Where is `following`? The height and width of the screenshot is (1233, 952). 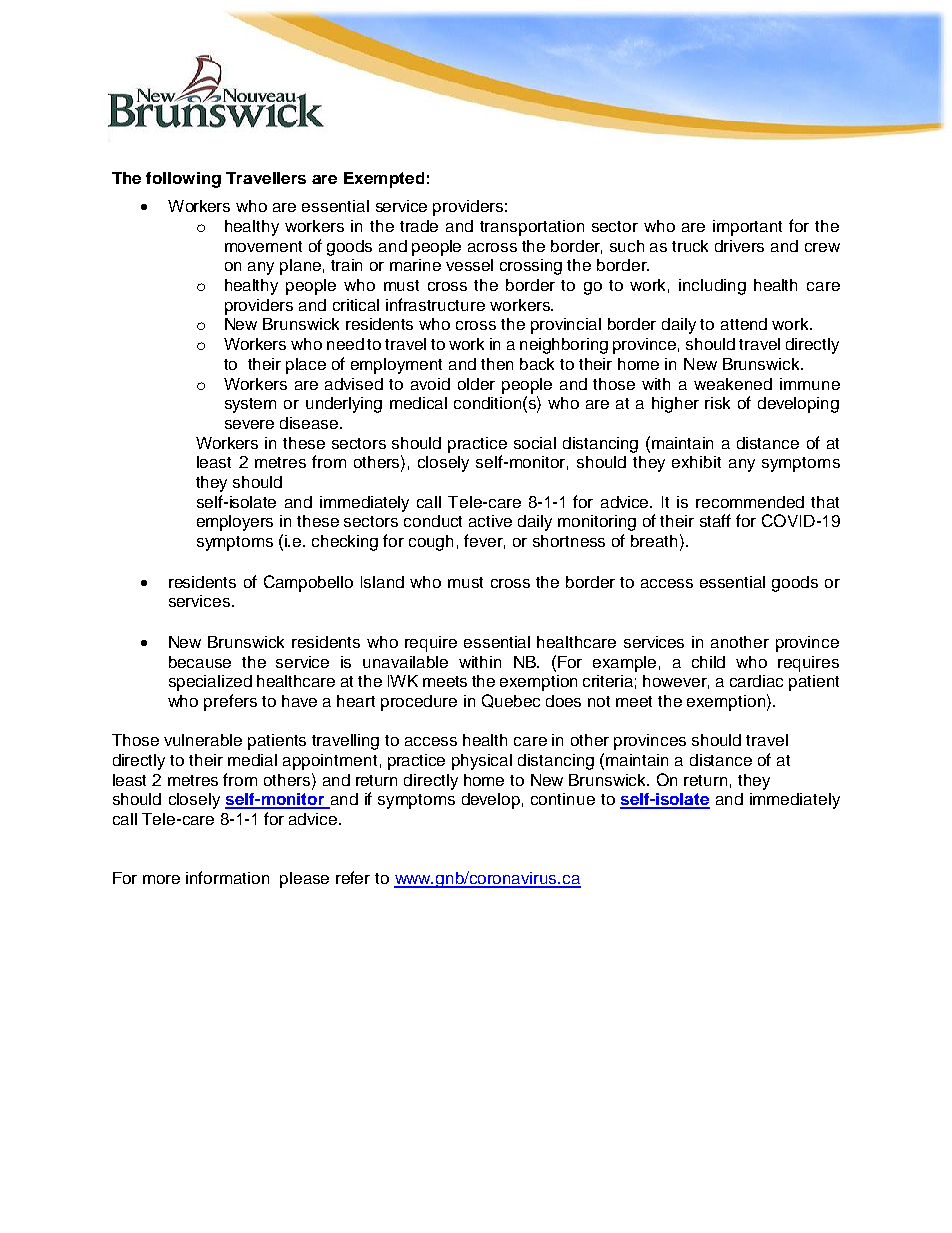 following is located at coordinates (183, 180).
